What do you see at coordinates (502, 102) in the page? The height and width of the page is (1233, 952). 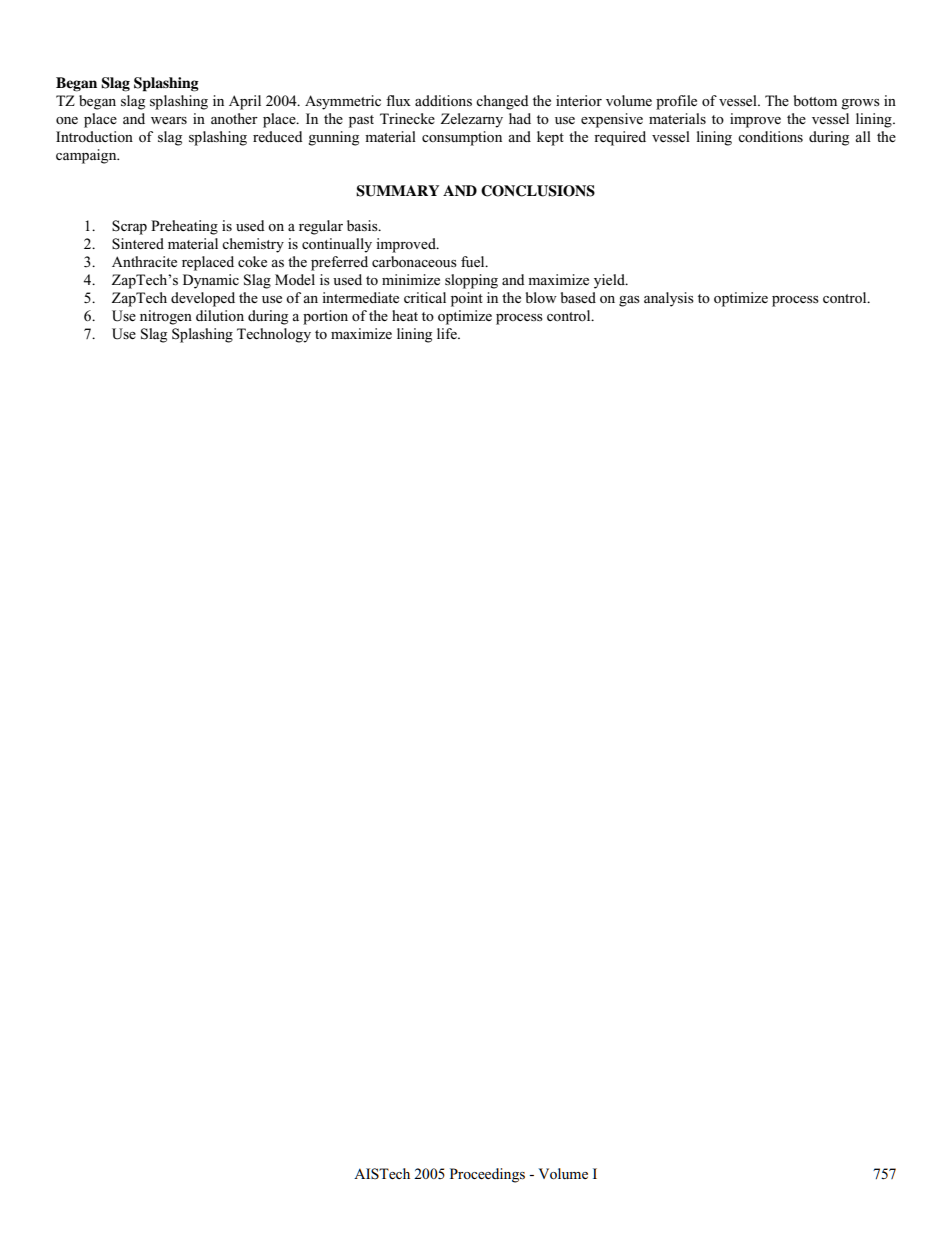 I see `changed` at bounding box center [502, 102].
